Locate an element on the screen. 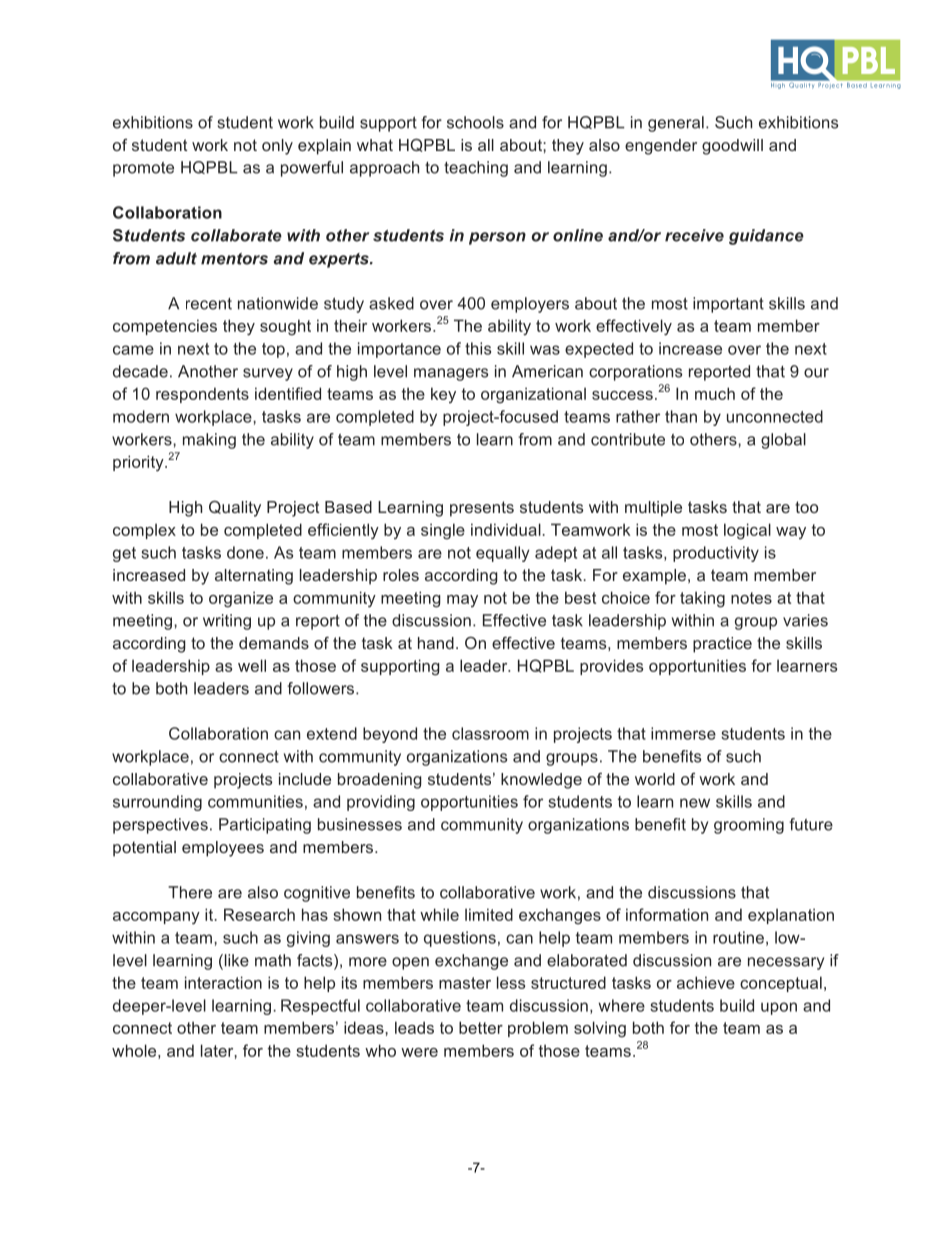 The width and height of the screenshot is (952, 1233). teaching is located at coordinates (476, 169).
